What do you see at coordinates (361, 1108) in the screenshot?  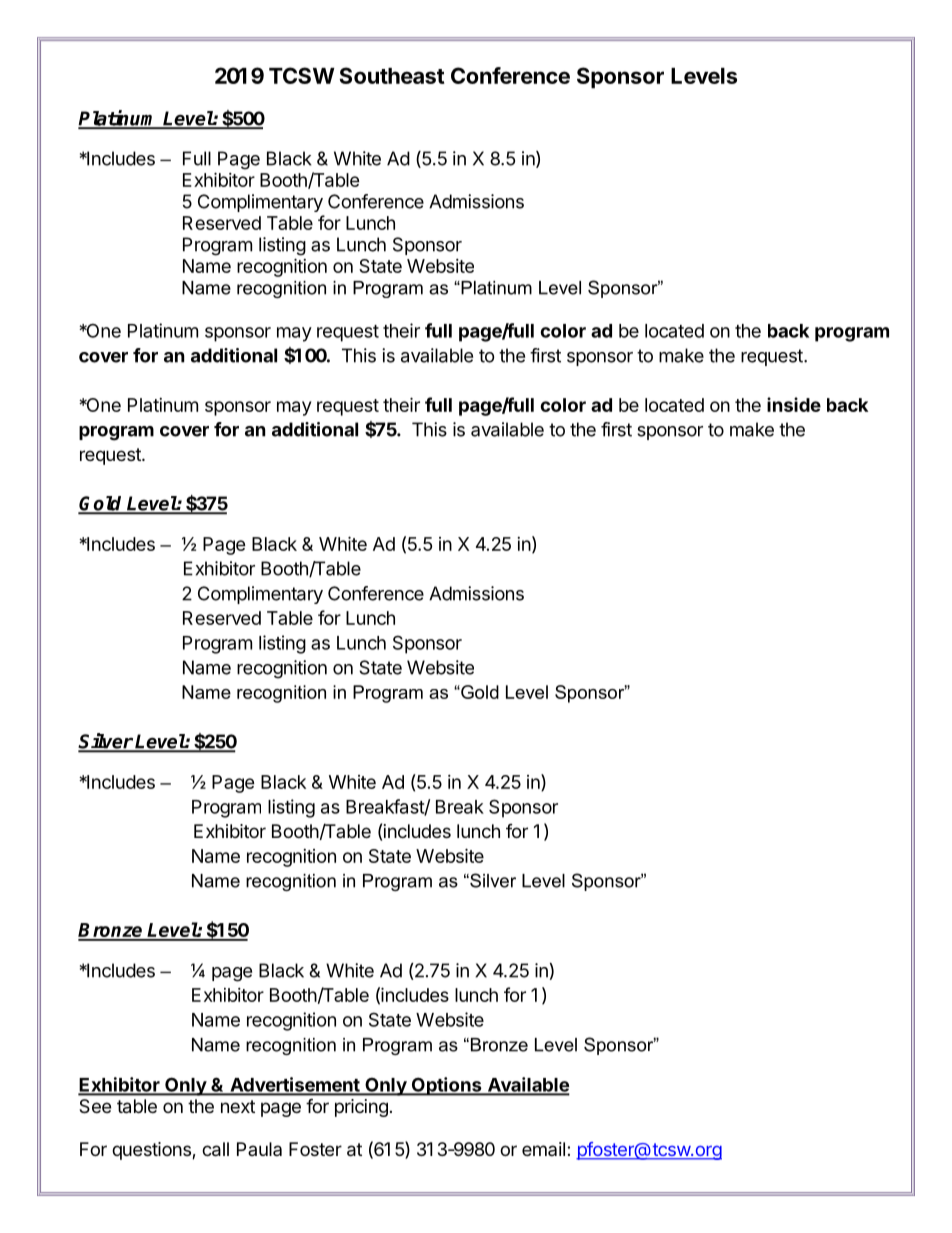 I see `pricing` at bounding box center [361, 1108].
